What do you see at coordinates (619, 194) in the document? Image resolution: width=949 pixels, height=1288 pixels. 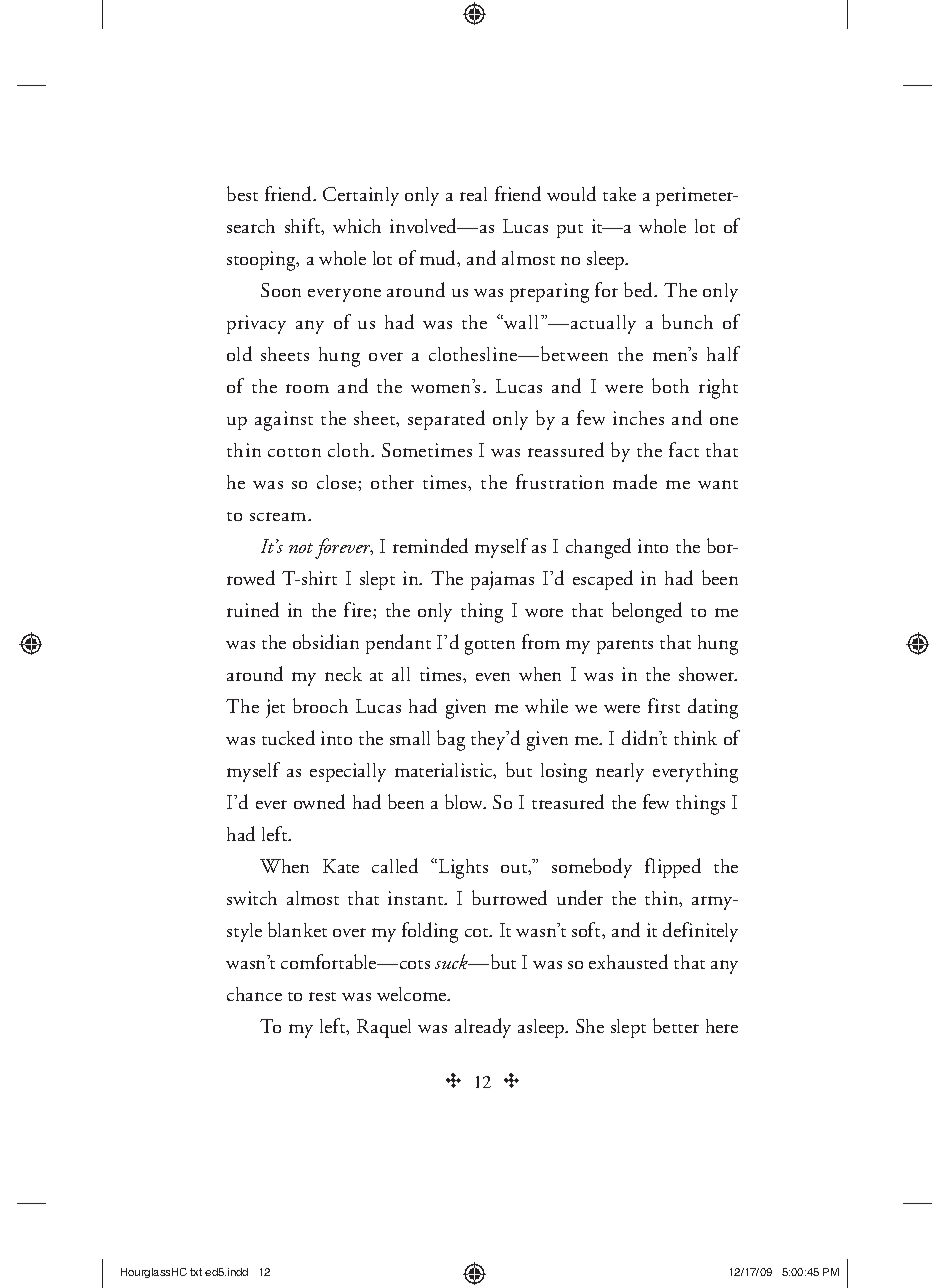 I see `take` at bounding box center [619, 194].
